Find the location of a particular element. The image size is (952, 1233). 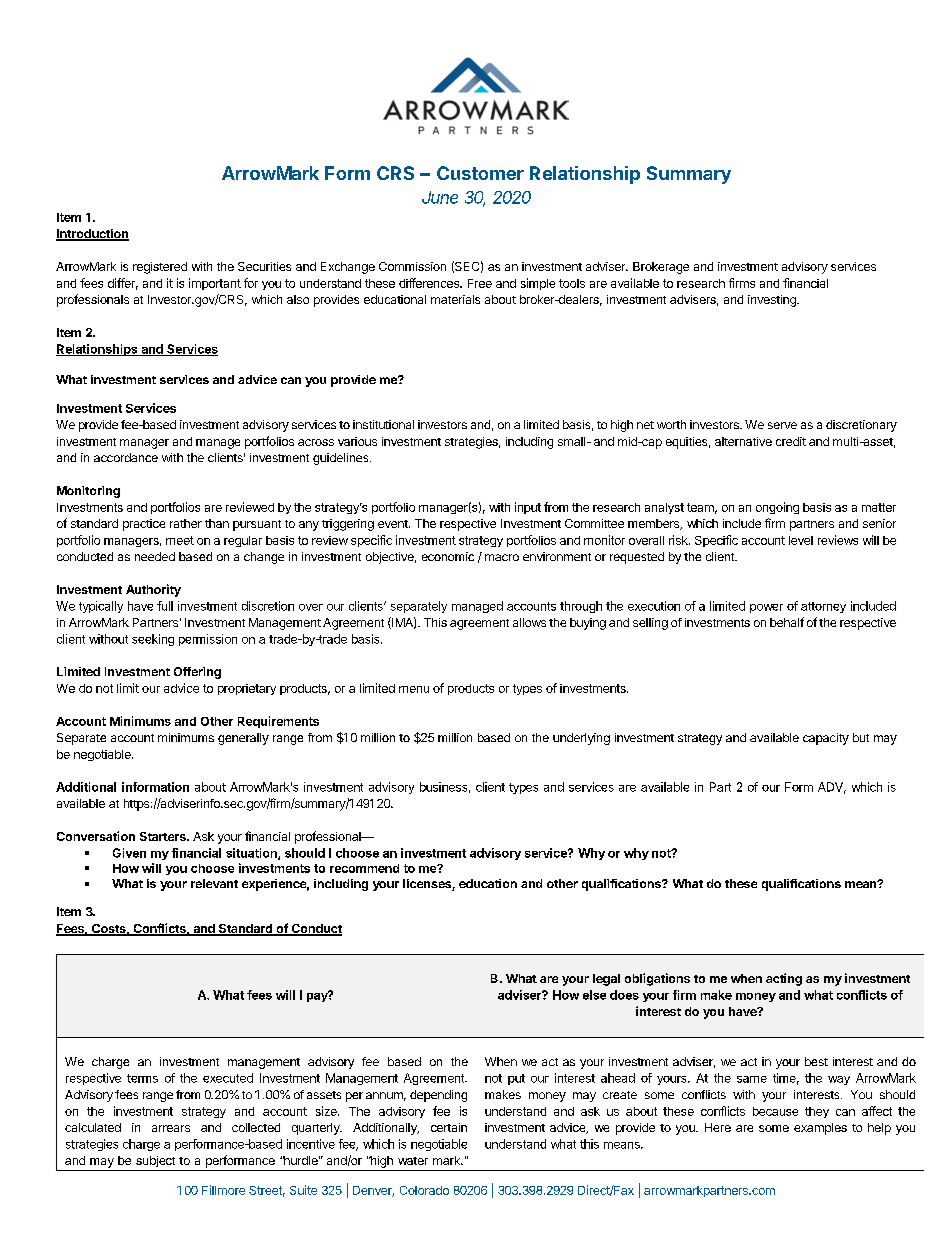

investing is located at coordinates (773, 301).
